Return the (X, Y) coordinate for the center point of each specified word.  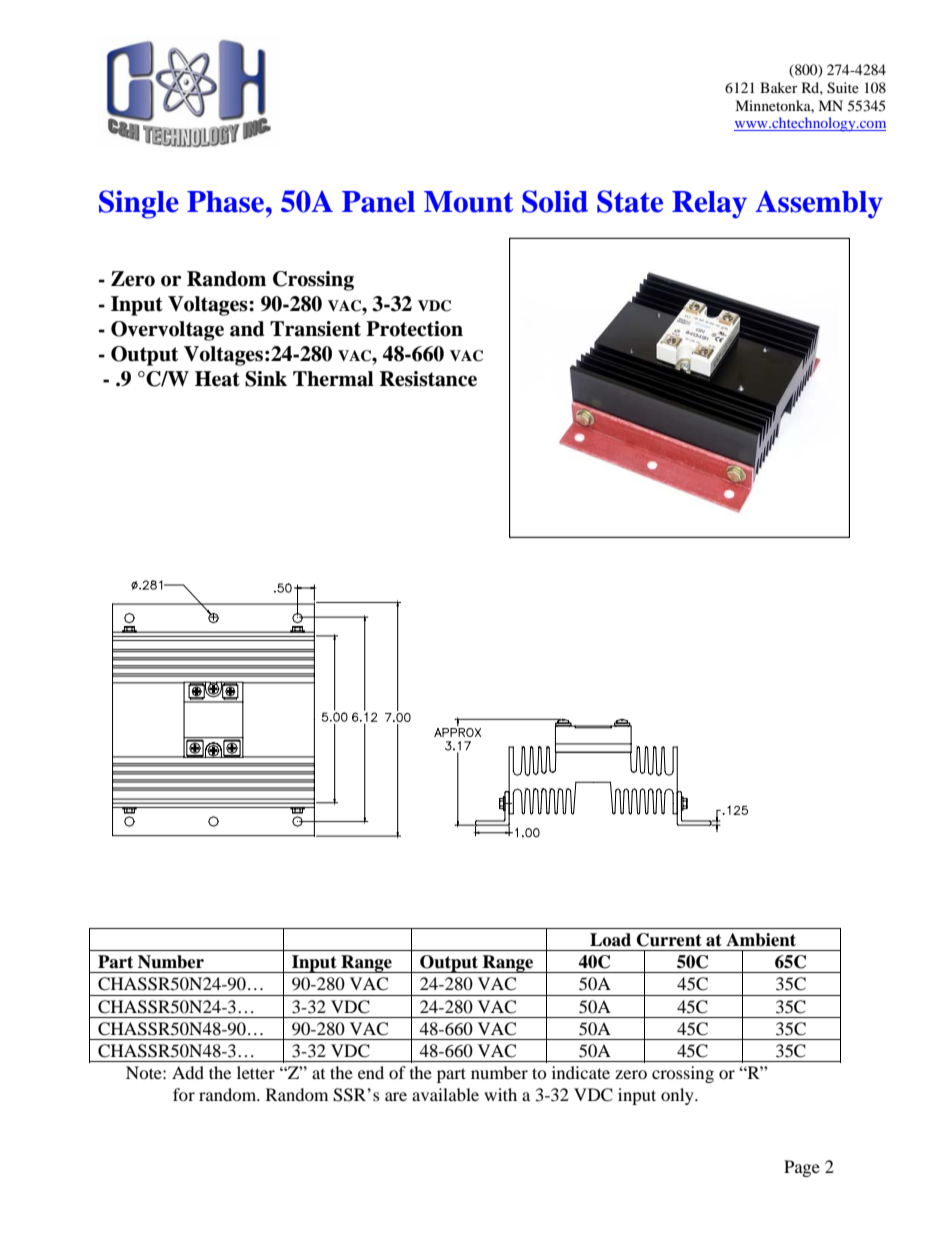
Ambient (761, 940)
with (500, 1094)
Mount (468, 202)
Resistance (428, 379)
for (184, 1094)
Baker (779, 87)
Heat (217, 379)
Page (802, 1168)
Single (139, 204)
